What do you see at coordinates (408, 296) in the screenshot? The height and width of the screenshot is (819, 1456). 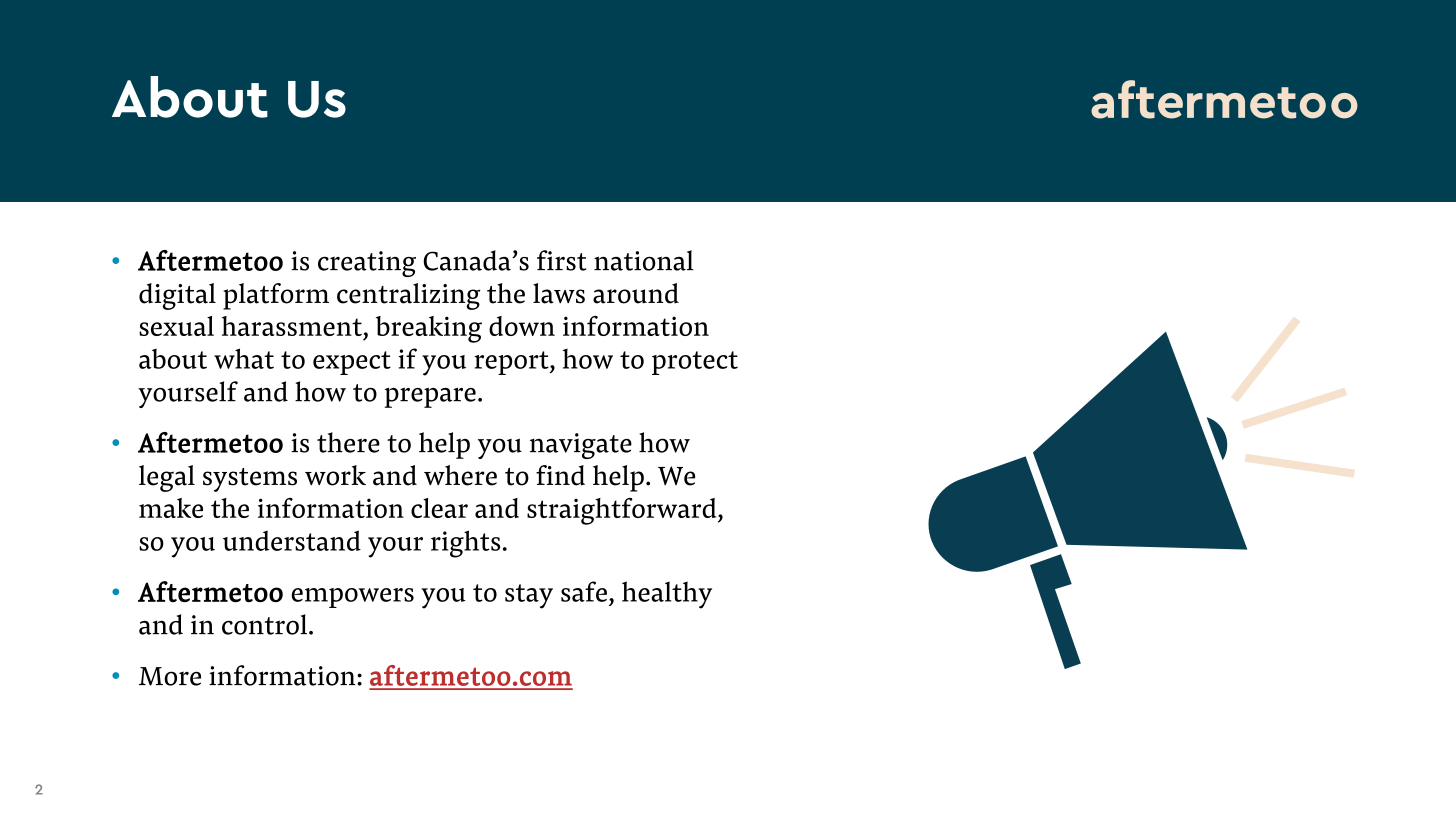 I see `centralizing` at bounding box center [408, 296].
